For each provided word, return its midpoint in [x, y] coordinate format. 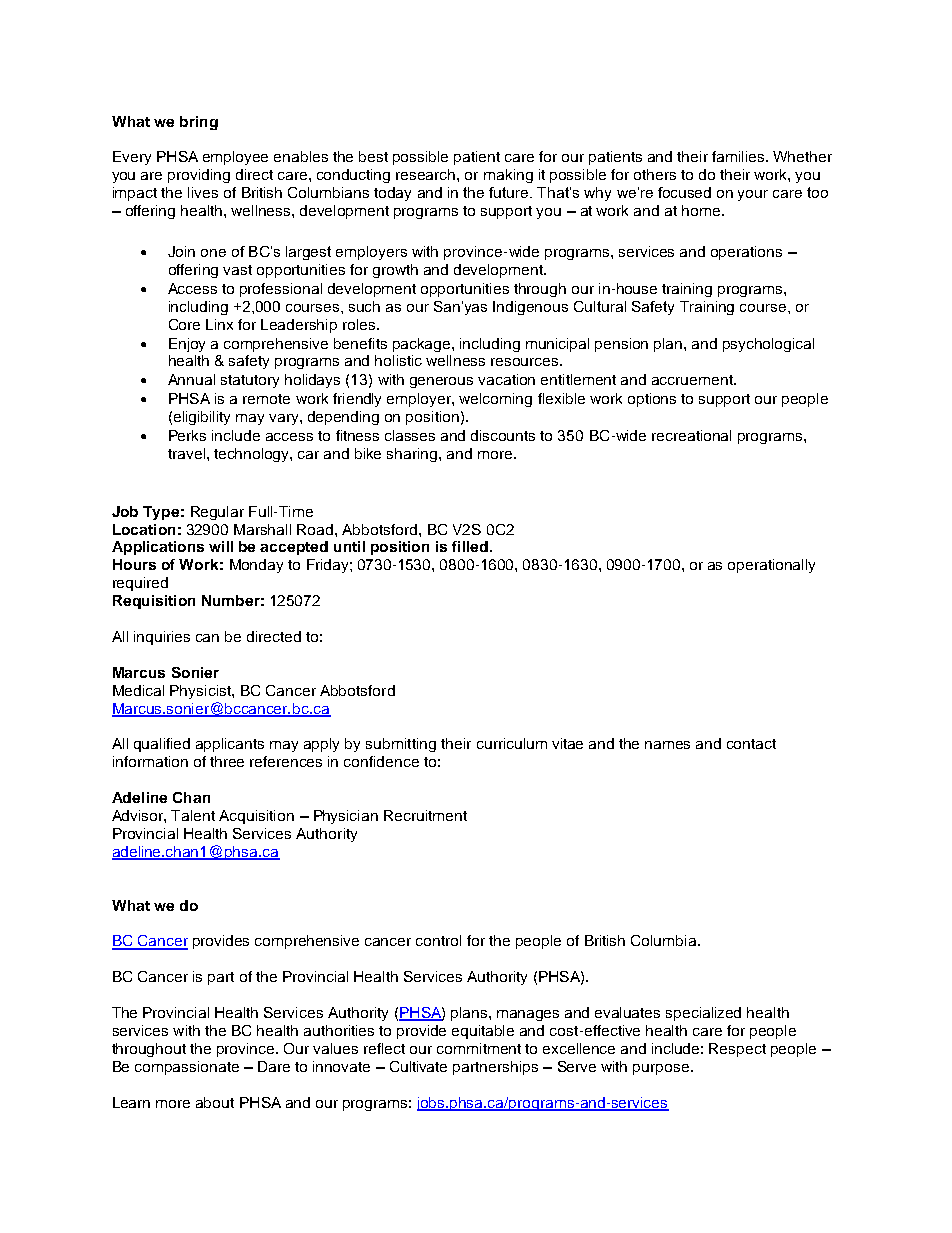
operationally [771, 566]
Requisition [154, 602]
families [739, 156]
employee [235, 158]
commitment [479, 1048]
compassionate [187, 1068]
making [508, 176]
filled [470, 546]
